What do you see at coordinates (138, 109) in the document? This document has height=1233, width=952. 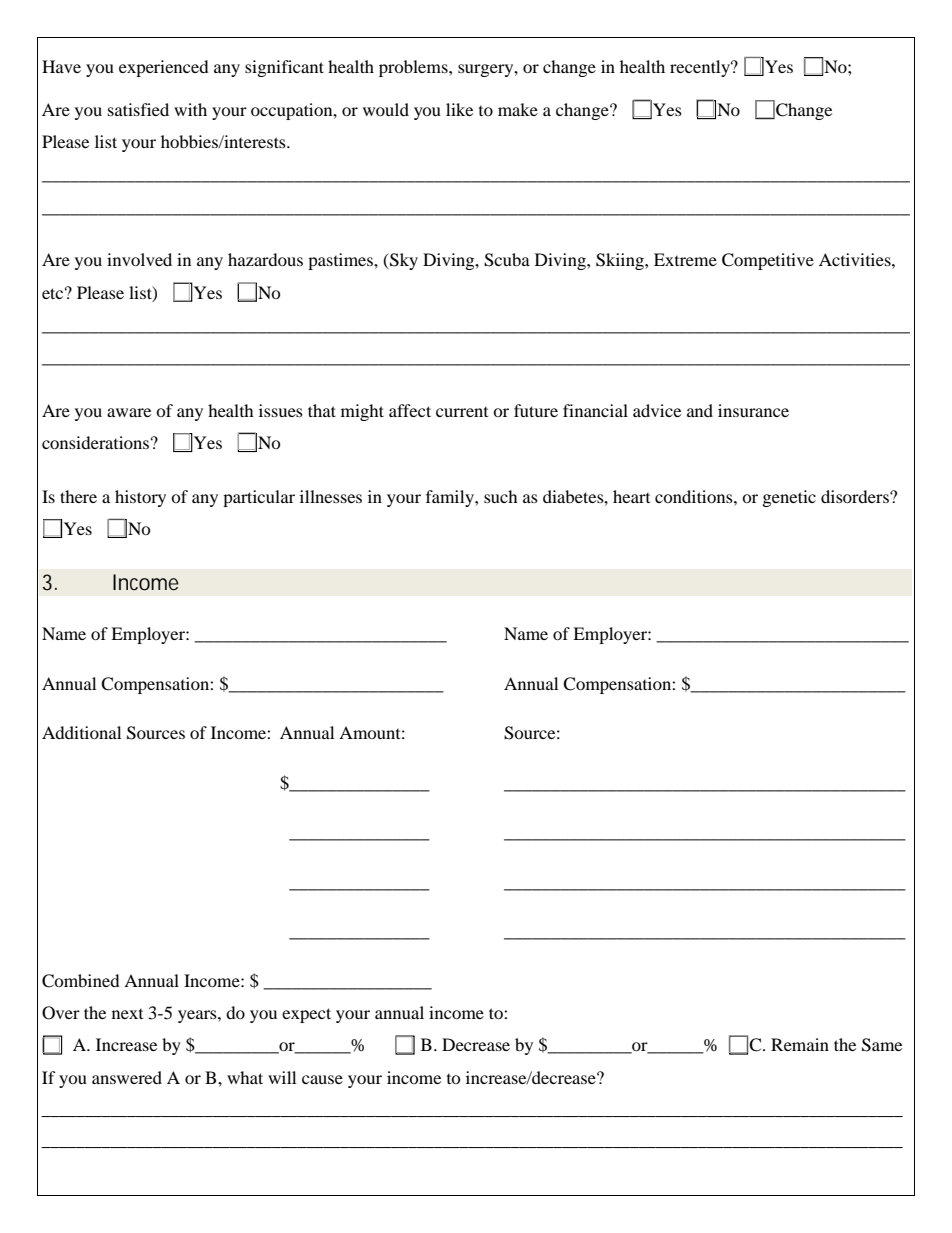 I see `satisfied` at bounding box center [138, 109].
